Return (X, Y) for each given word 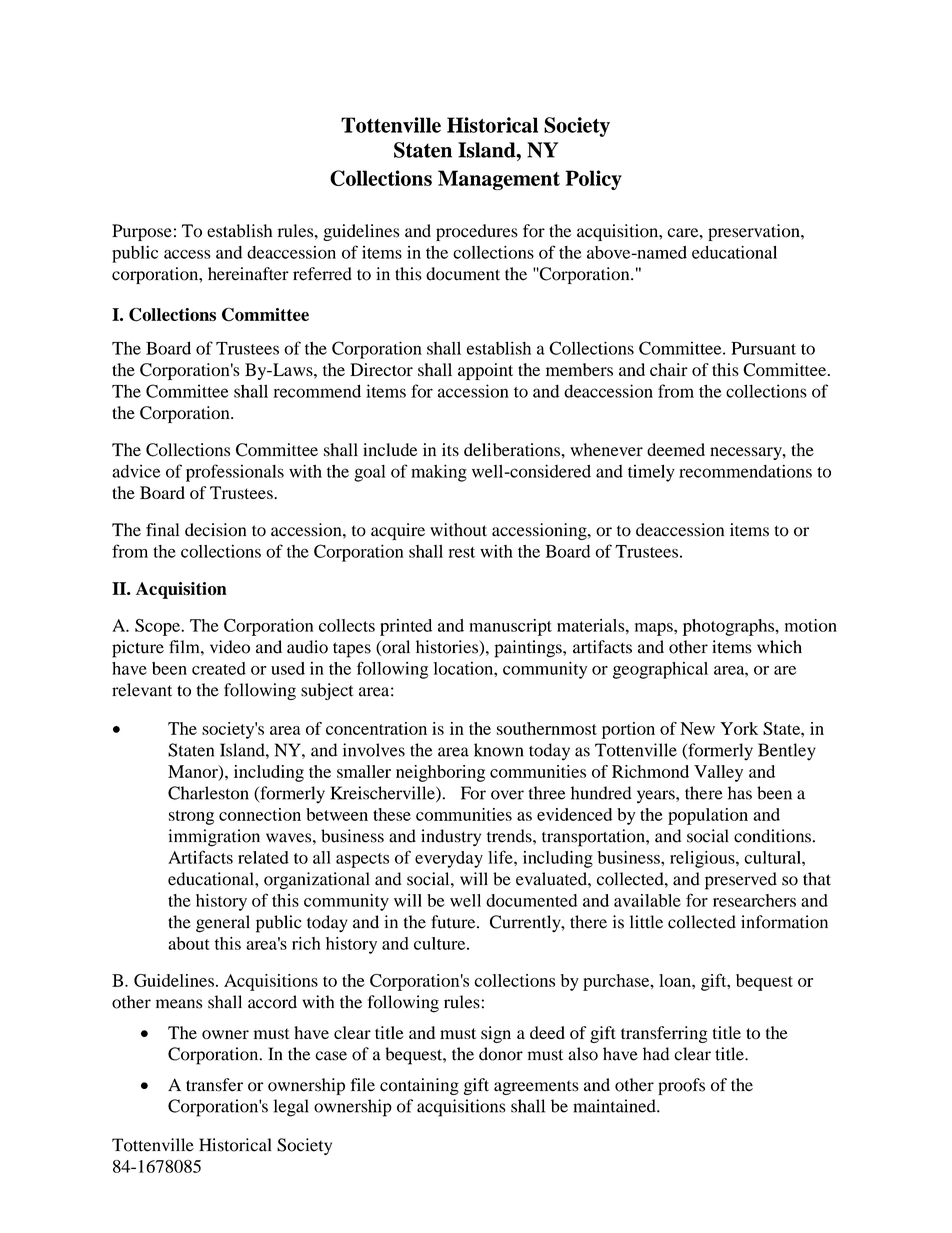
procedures (477, 232)
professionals (235, 473)
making (439, 473)
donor (501, 1054)
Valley (718, 773)
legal (291, 1108)
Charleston (208, 793)
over (507, 795)
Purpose (142, 232)
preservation (755, 232)
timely (651, 473)
